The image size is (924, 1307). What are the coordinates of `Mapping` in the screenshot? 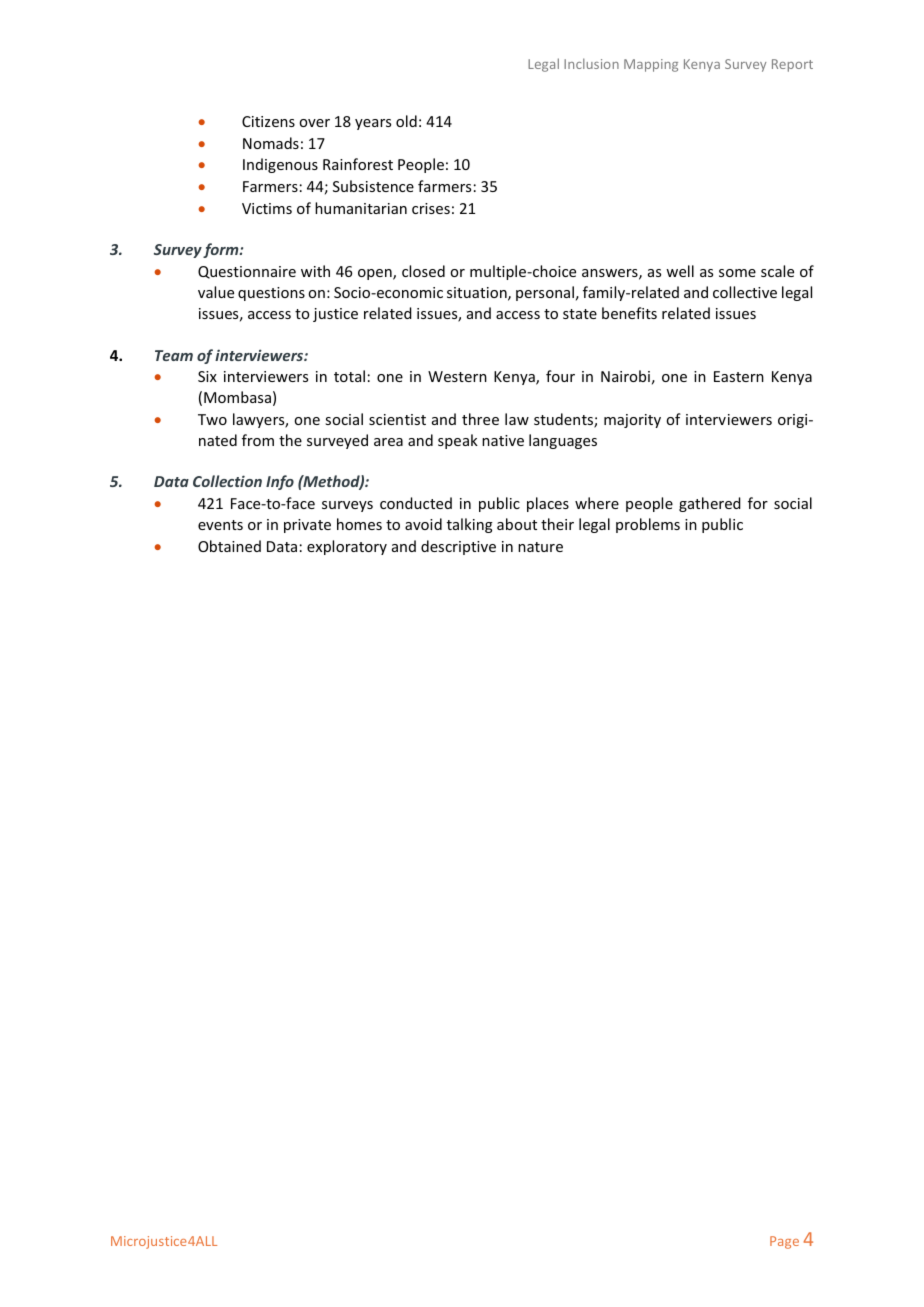 It's located at (651, 65).
